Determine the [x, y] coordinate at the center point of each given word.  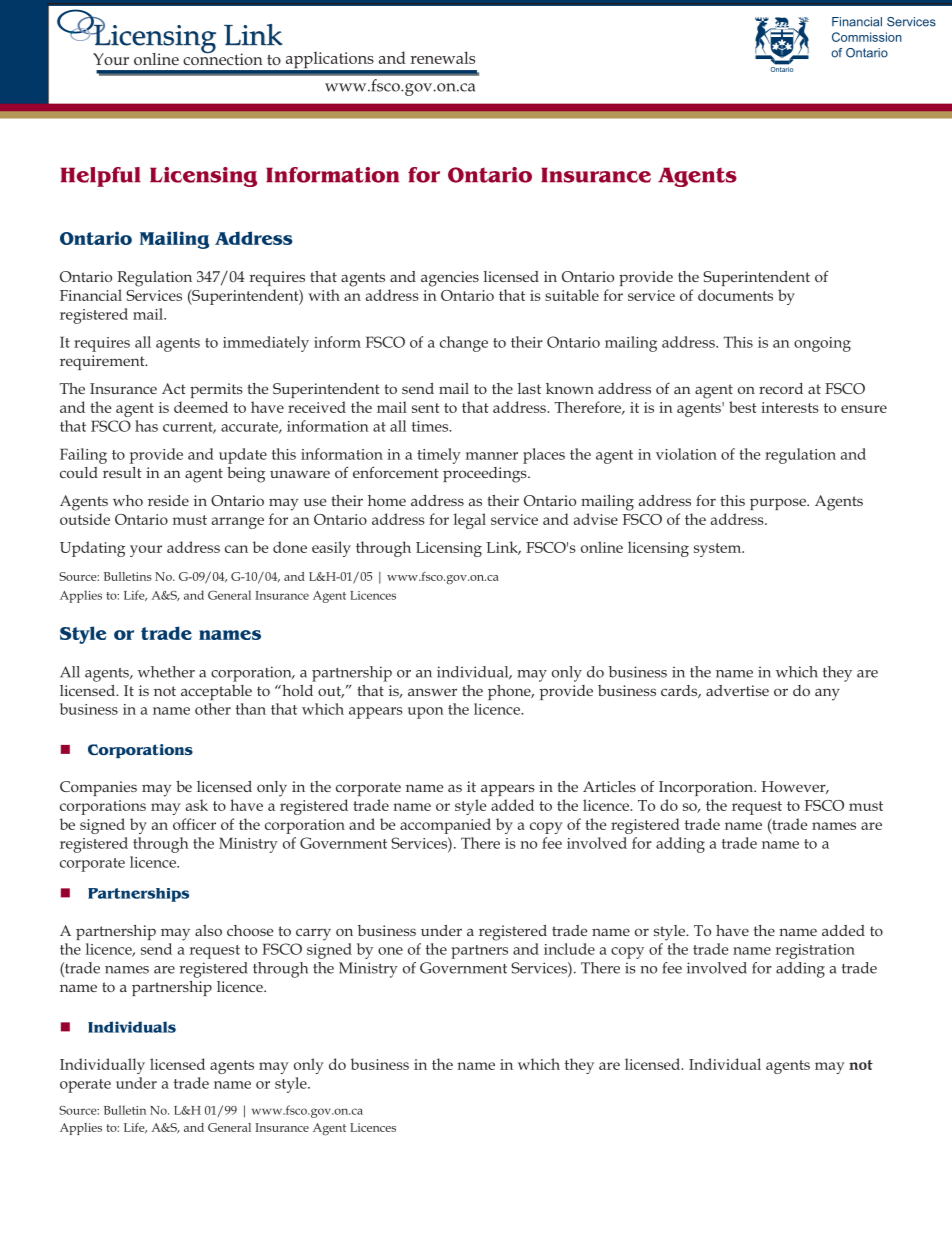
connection [223, 58]
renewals [442, 57]
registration [815, 951]
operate [85, 1086]
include [569, 949]
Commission [867, 37]
